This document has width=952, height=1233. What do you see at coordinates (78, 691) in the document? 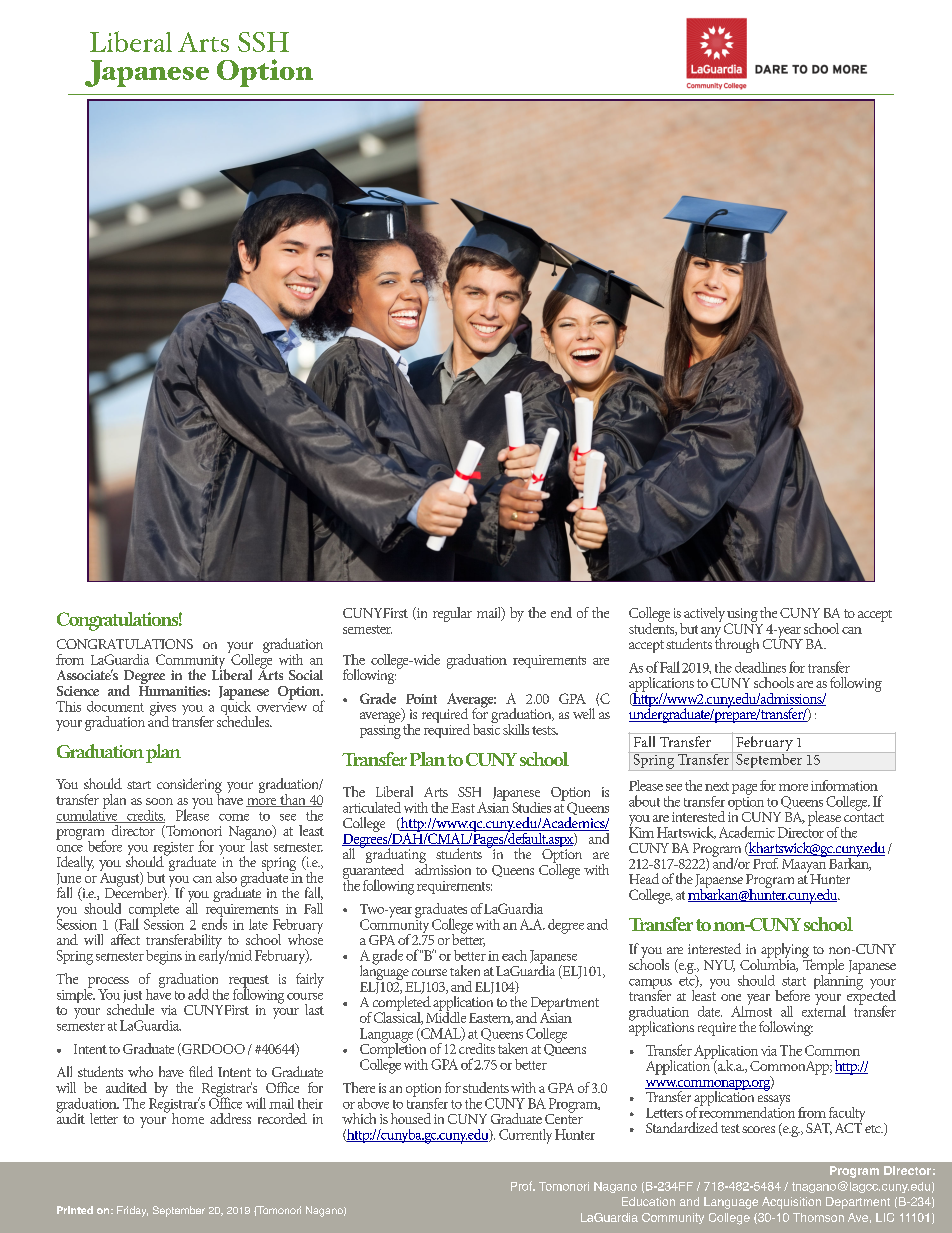
I see `Science` at bounding box center [78, 691].
